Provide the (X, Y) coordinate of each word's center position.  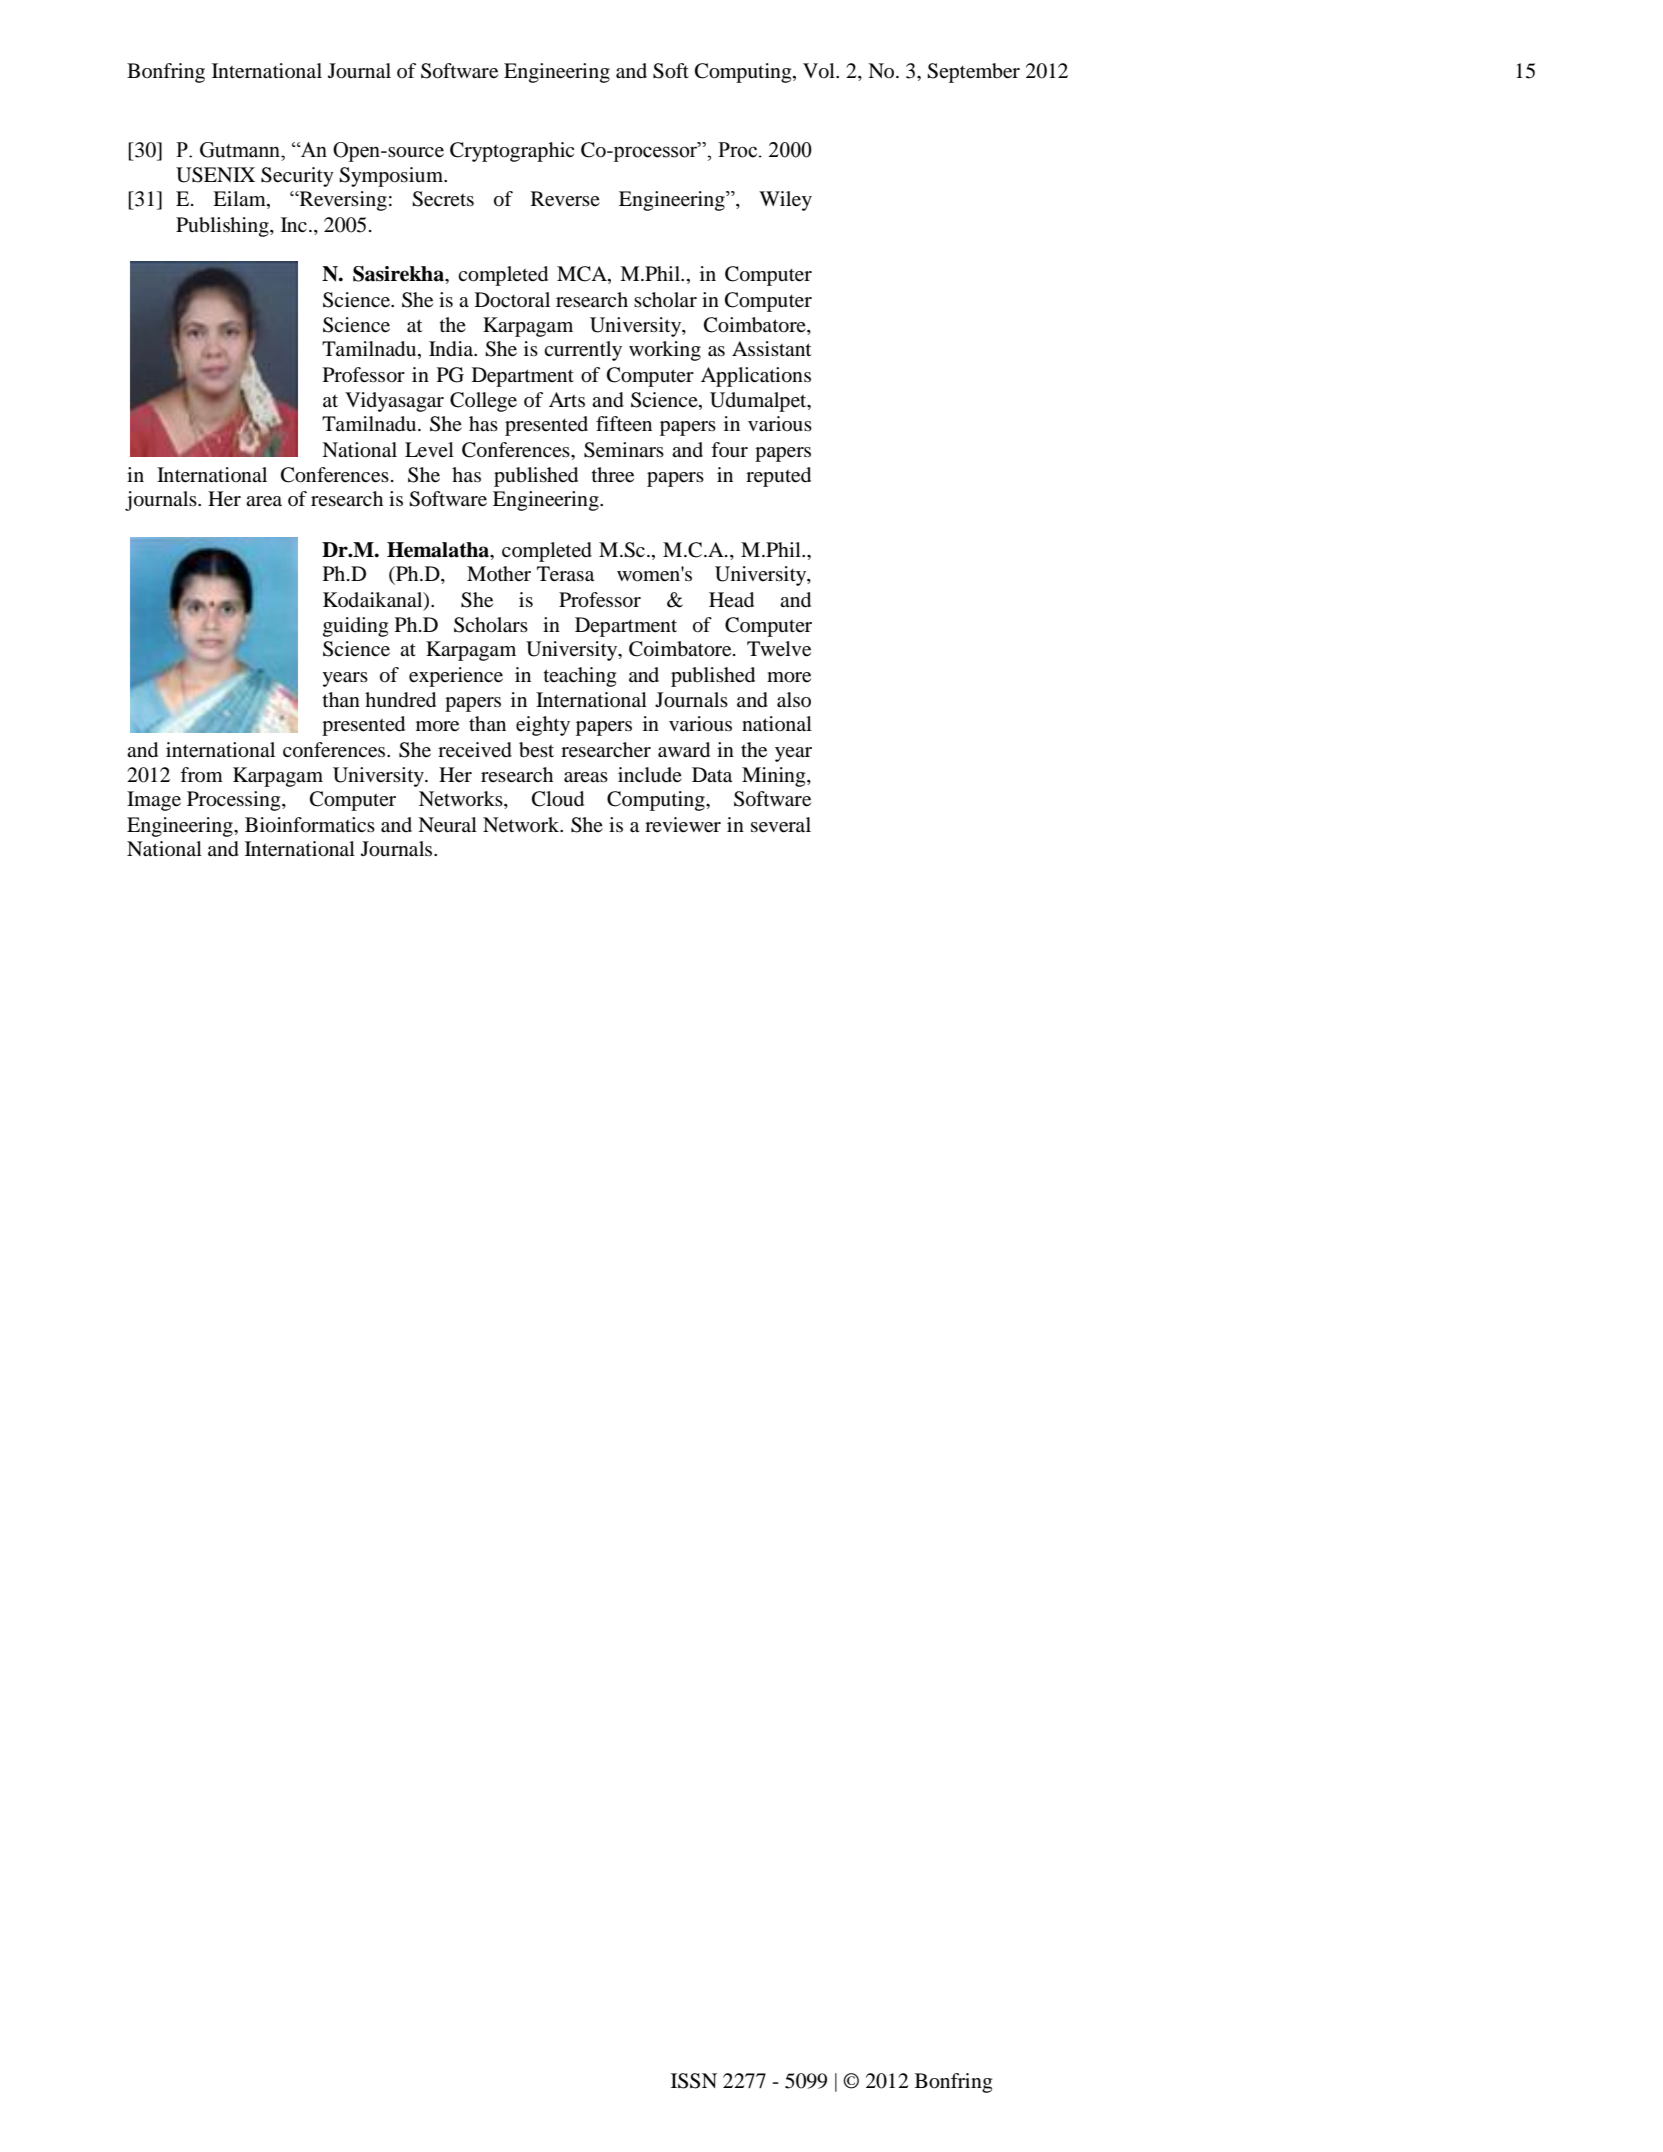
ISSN (694, 2081)
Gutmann (241, 150)
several (781, 825)
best (536, 750)
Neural (447, 825)
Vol (820, 71)
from (201, 774)
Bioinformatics (310, 825)
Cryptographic (512, 152)
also (794, 700)
